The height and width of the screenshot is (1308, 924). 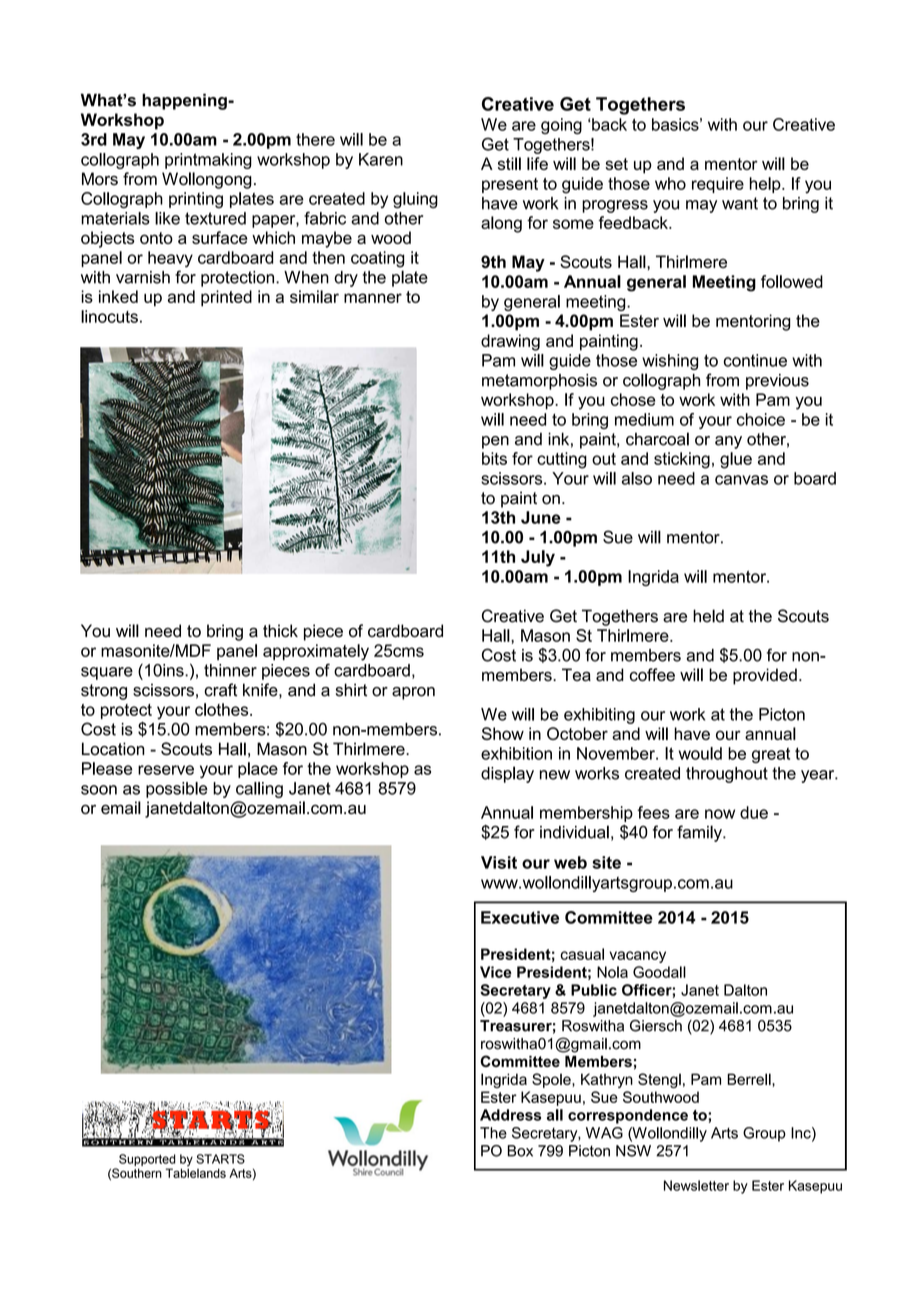 What do you see at coordinates (208, 161) in the screenshot?
I see `printmaking` at bounding box center [208, 161].
